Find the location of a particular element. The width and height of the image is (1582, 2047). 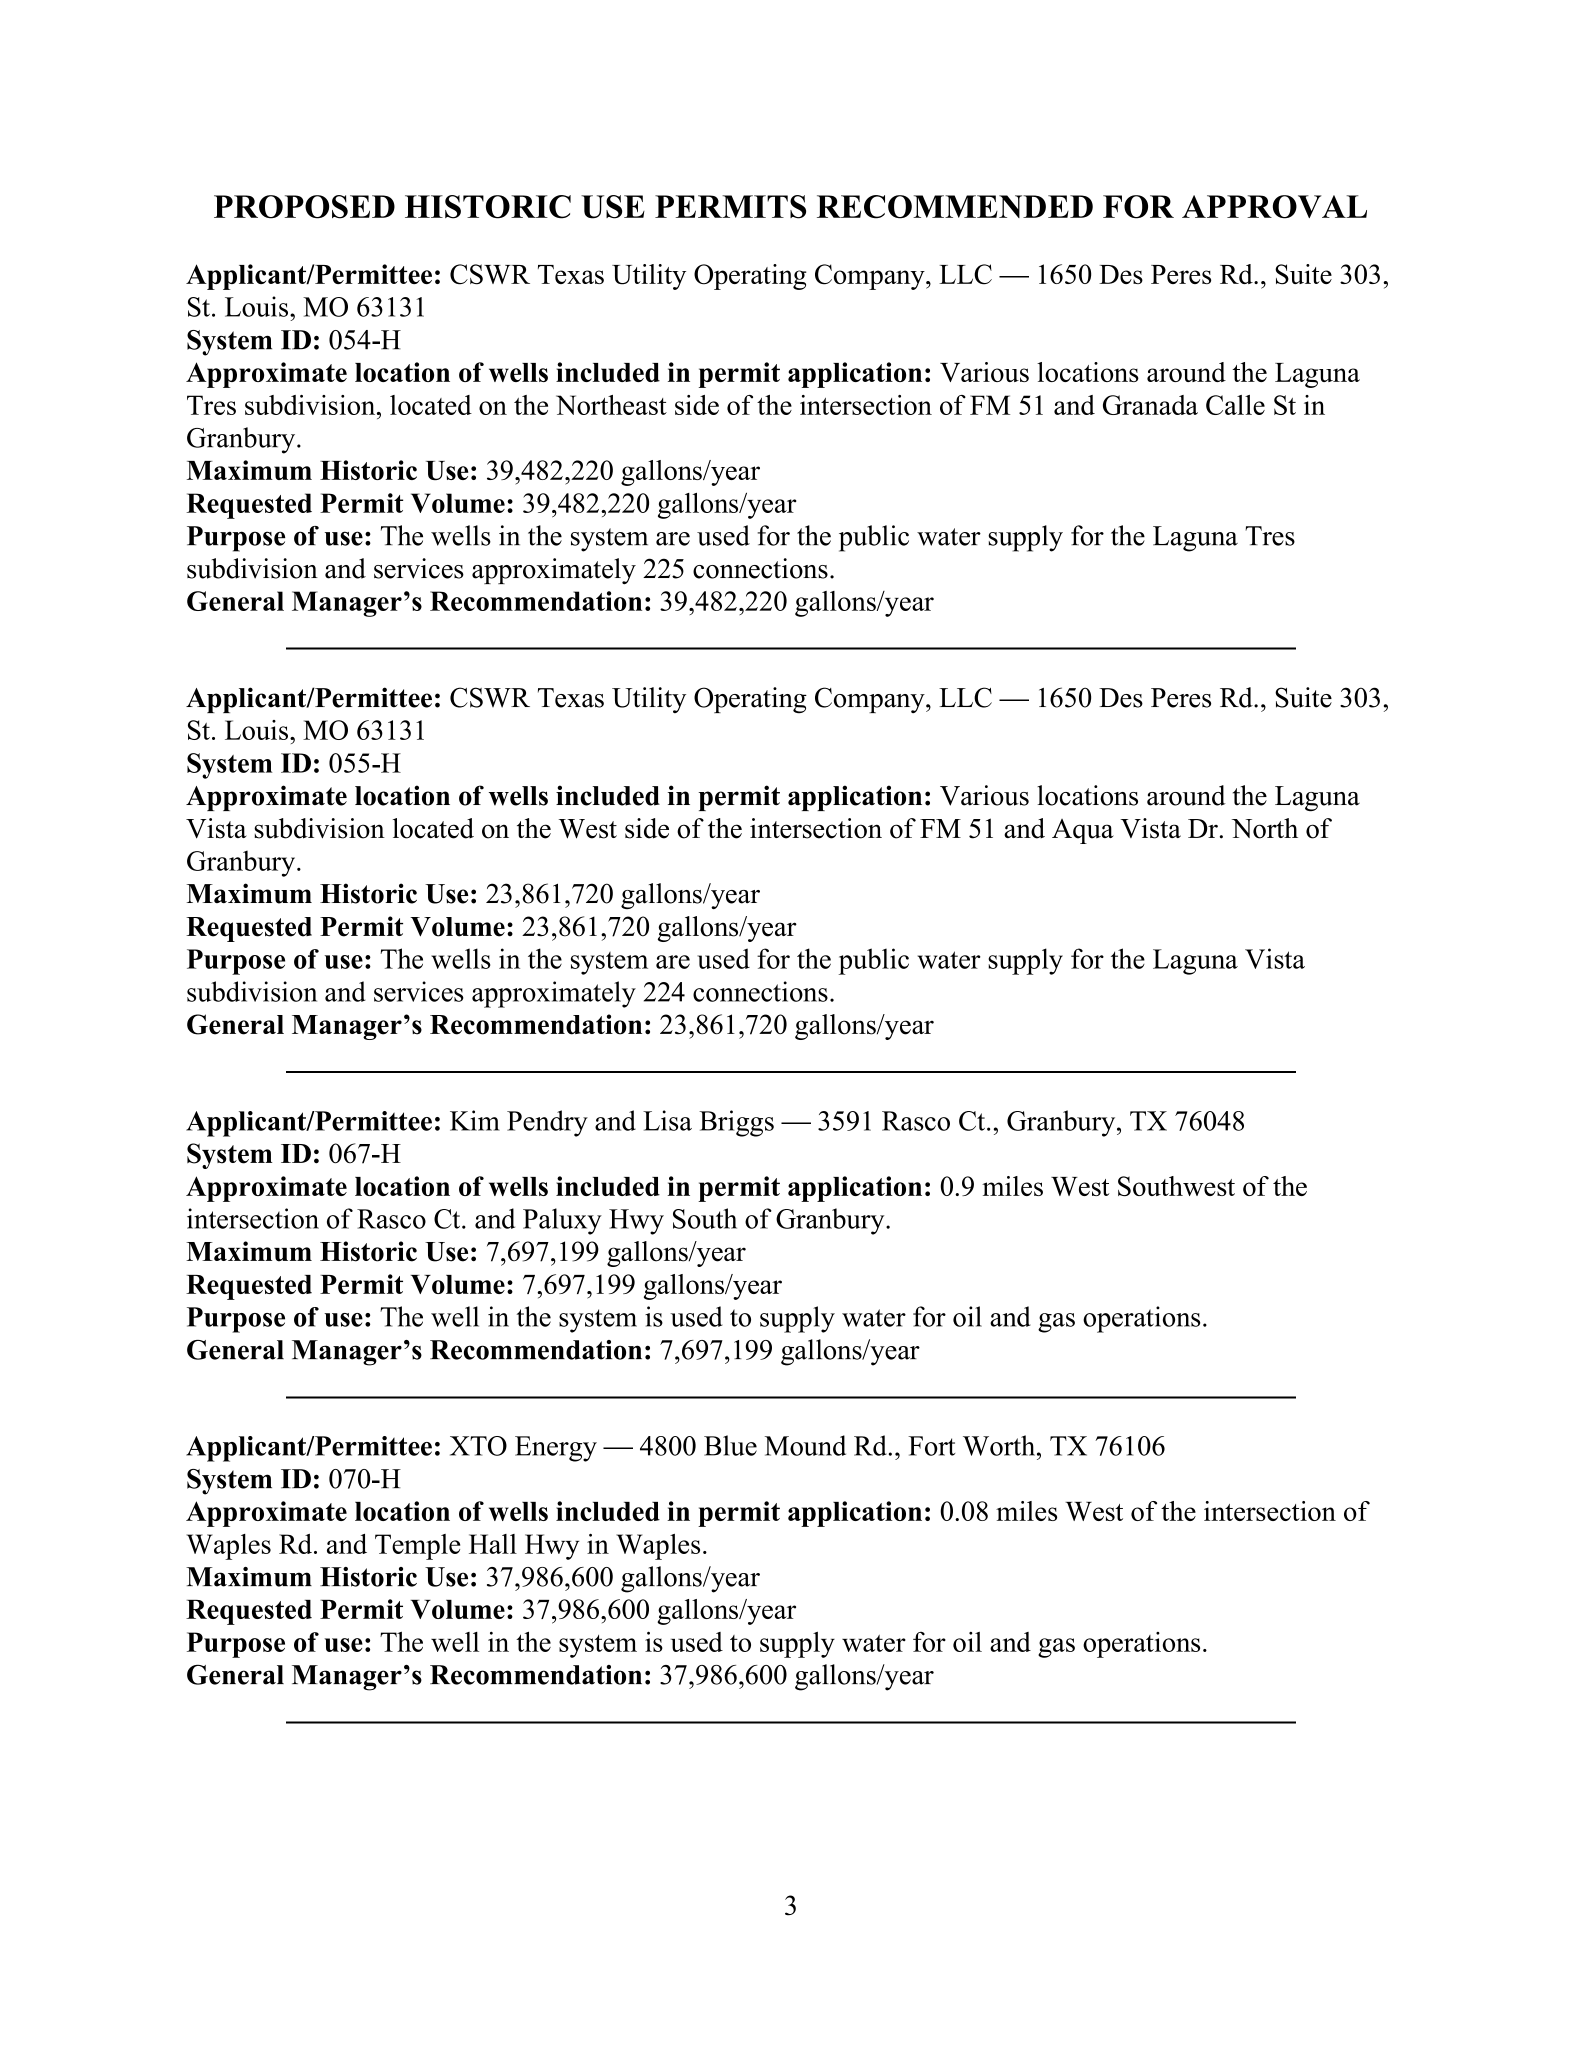

RECOMMENDED is located at coordinates (955, 207).
